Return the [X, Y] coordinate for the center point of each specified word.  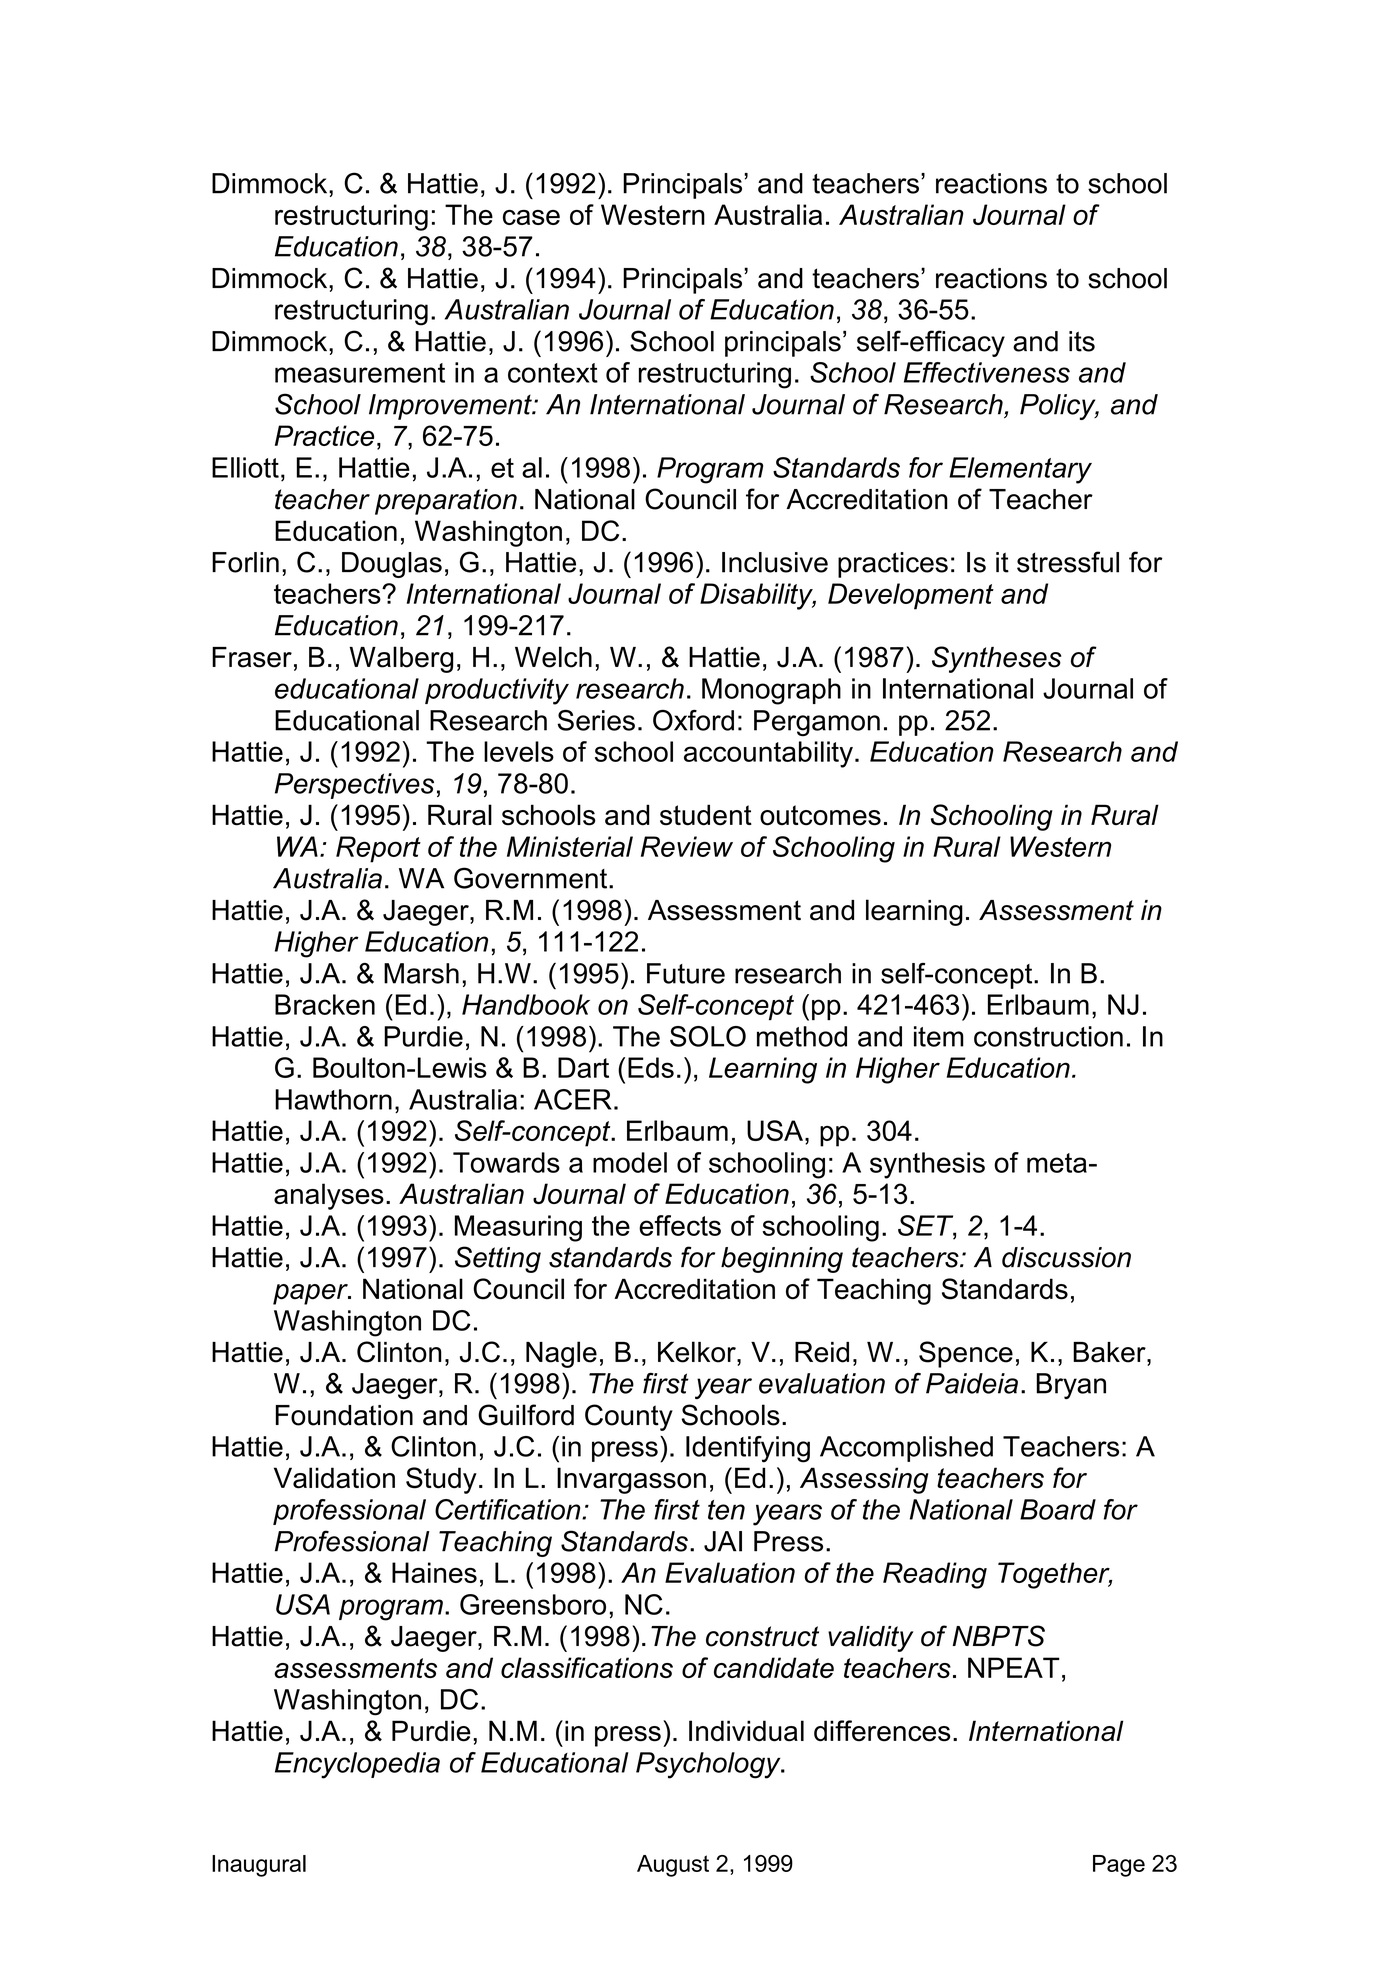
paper [311, 1294]
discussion [1066, 1257]
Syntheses [996, 659]
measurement [360, 373]
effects [680, 1225]
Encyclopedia [357, 1765]
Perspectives [354, 786]
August [673, 1866]
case [531, 217]
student [706, 815]
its [1082, 341]
